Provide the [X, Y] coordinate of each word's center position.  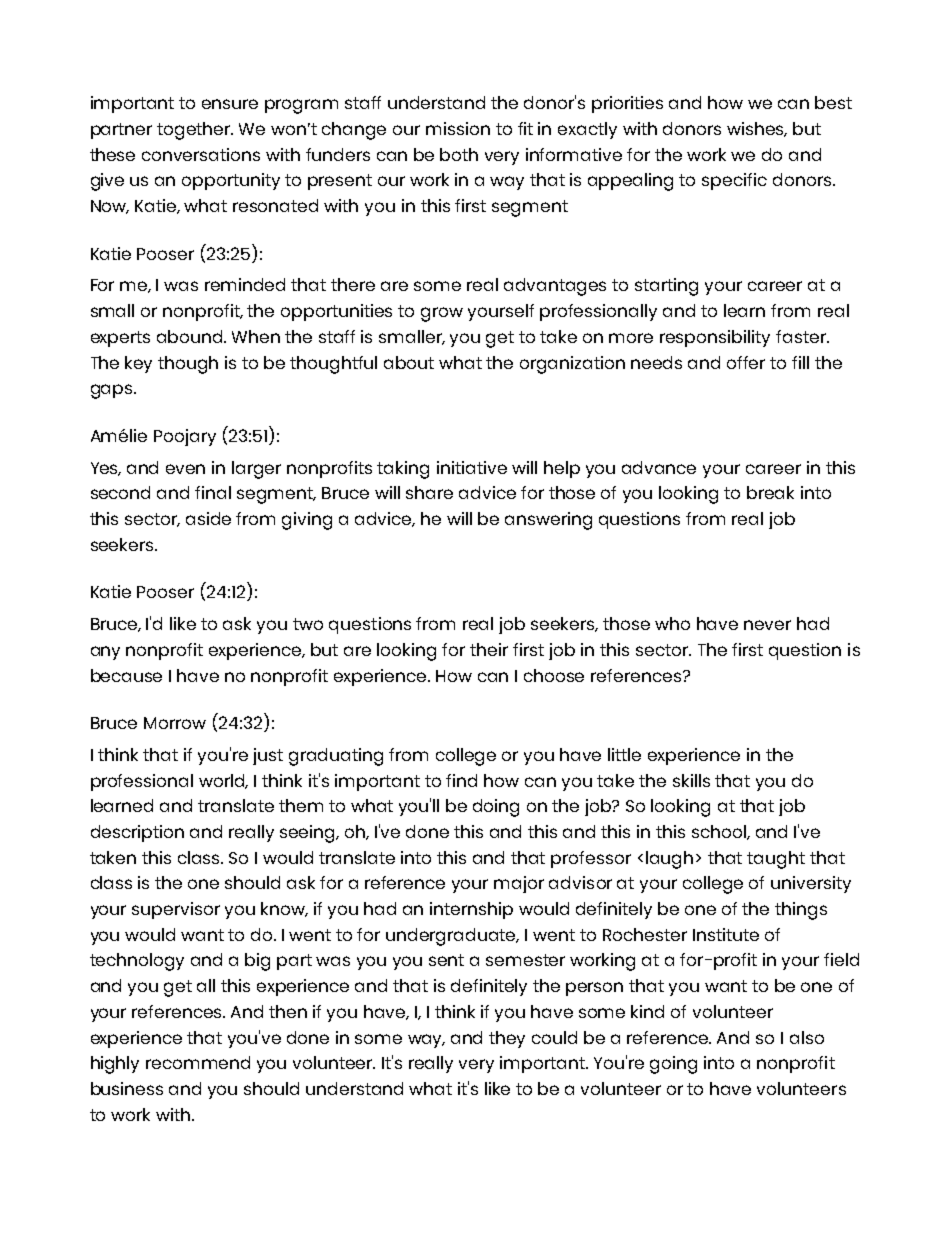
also [807, 1037]
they [507, 1039]
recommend [198, 1062]
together [195, 131]
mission [458, 128]
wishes [757, 129]
